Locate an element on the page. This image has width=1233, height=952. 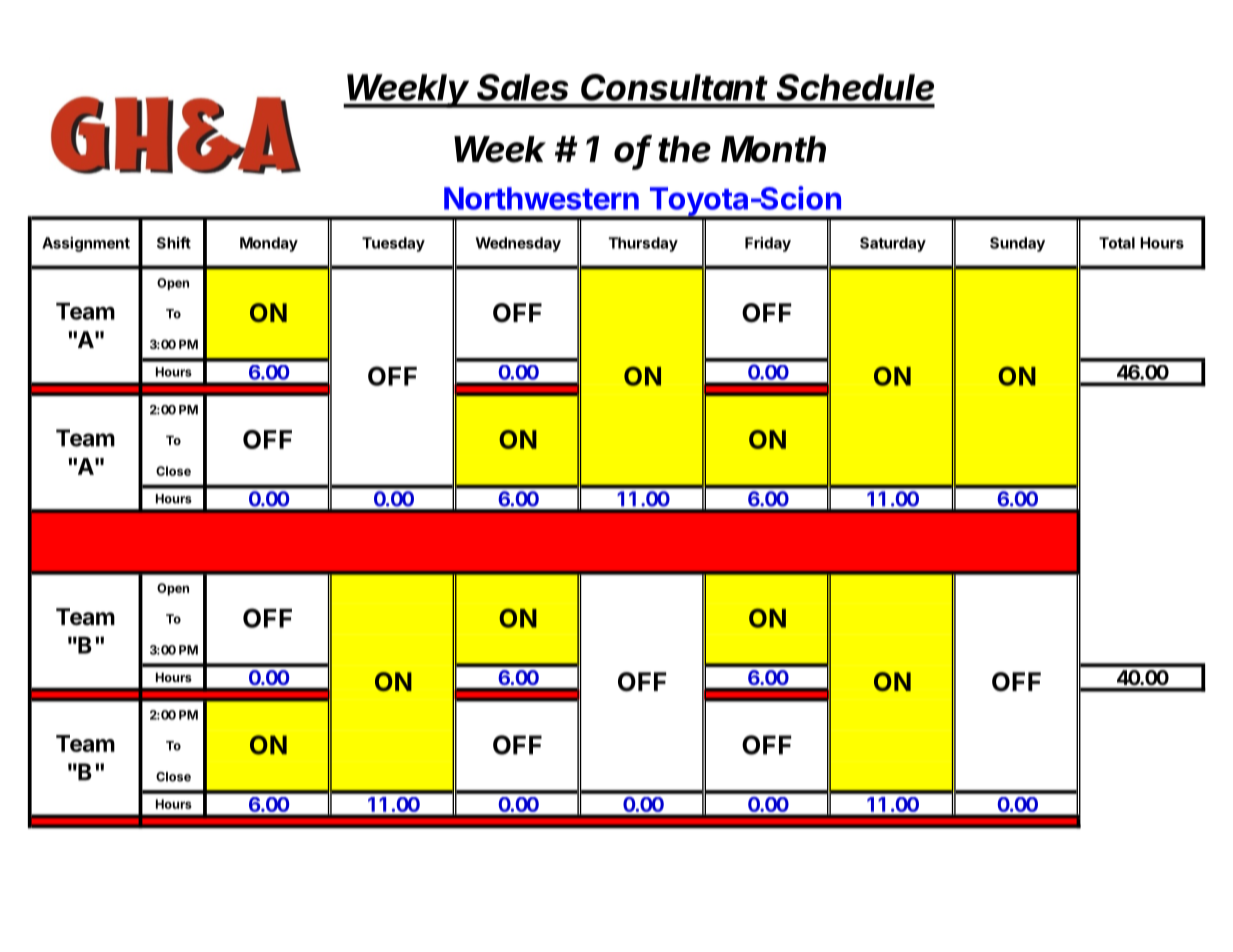
Total is located at coordinates (1117, 243).
